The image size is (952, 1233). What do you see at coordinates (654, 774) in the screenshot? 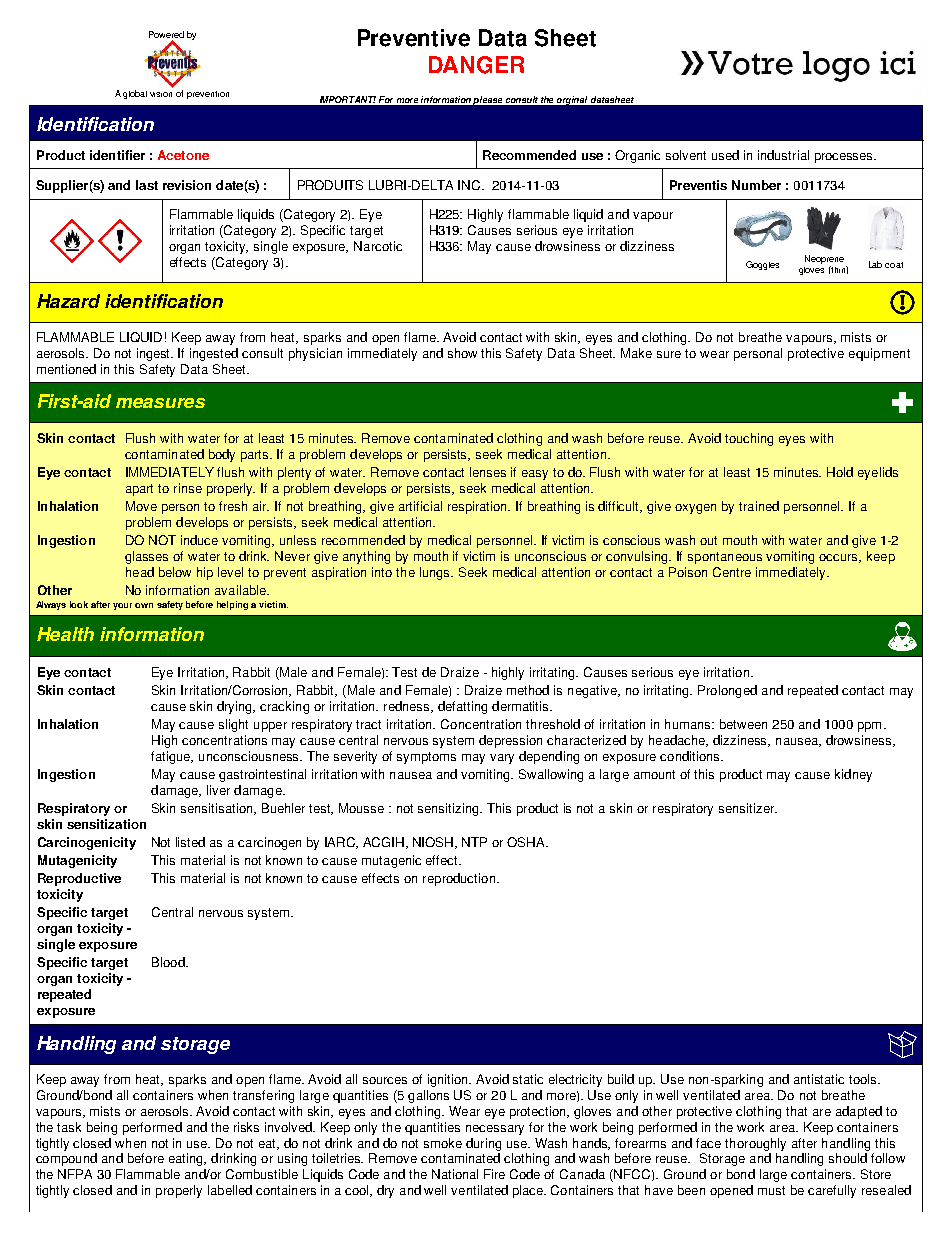
I see `amount` at bounding box center [654, 774].
